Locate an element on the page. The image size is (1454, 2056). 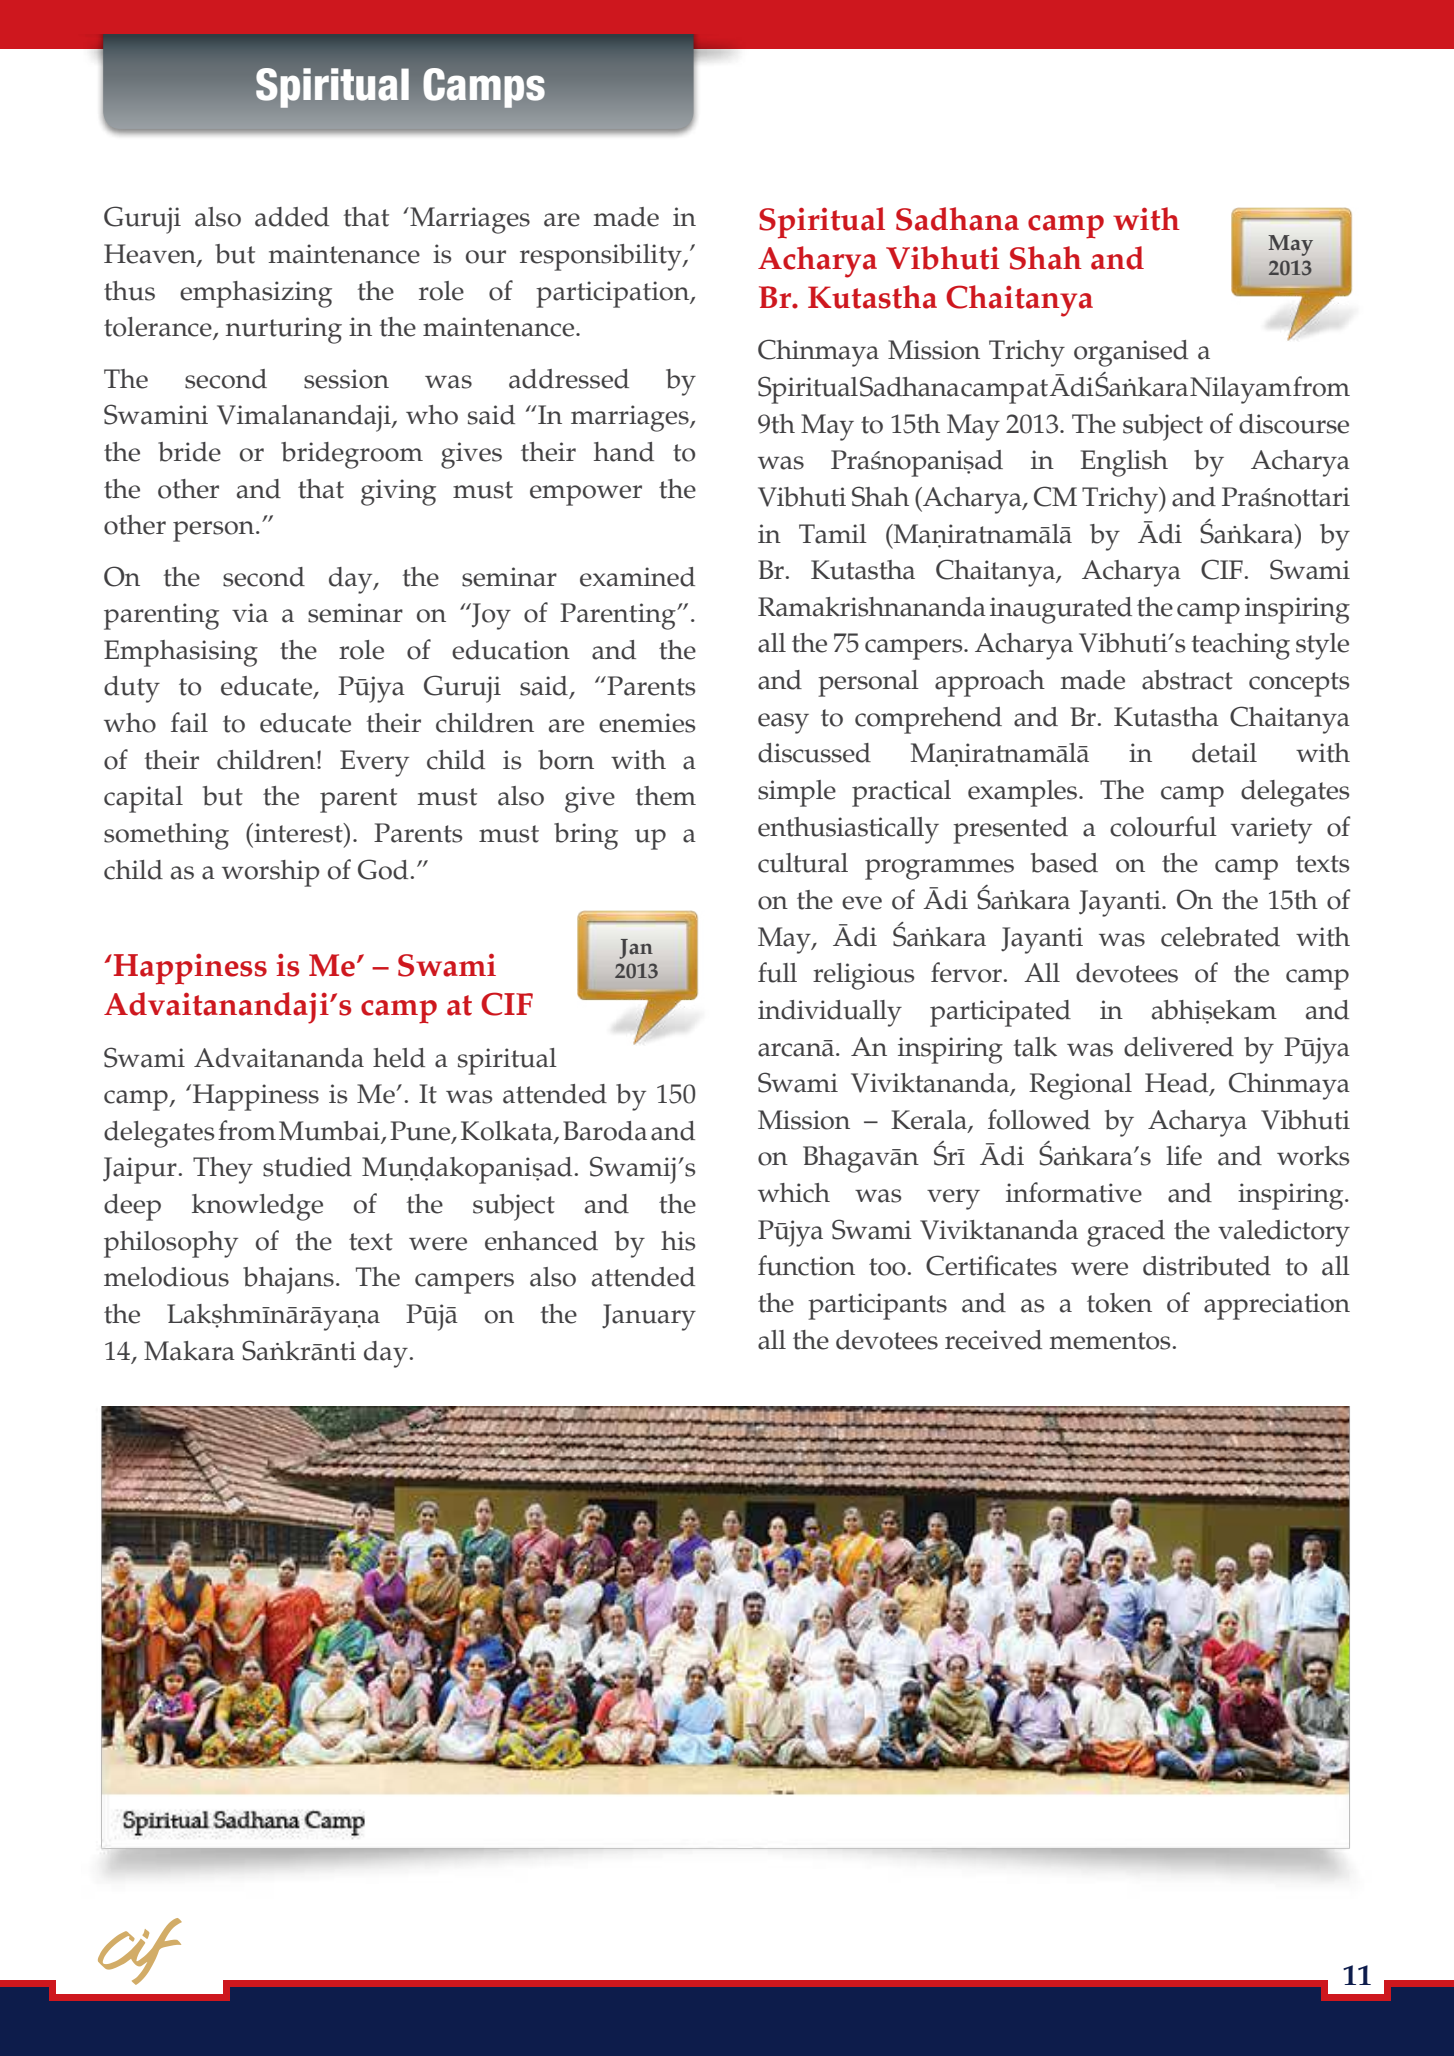
organised is located at coordinates (1131, 353).
